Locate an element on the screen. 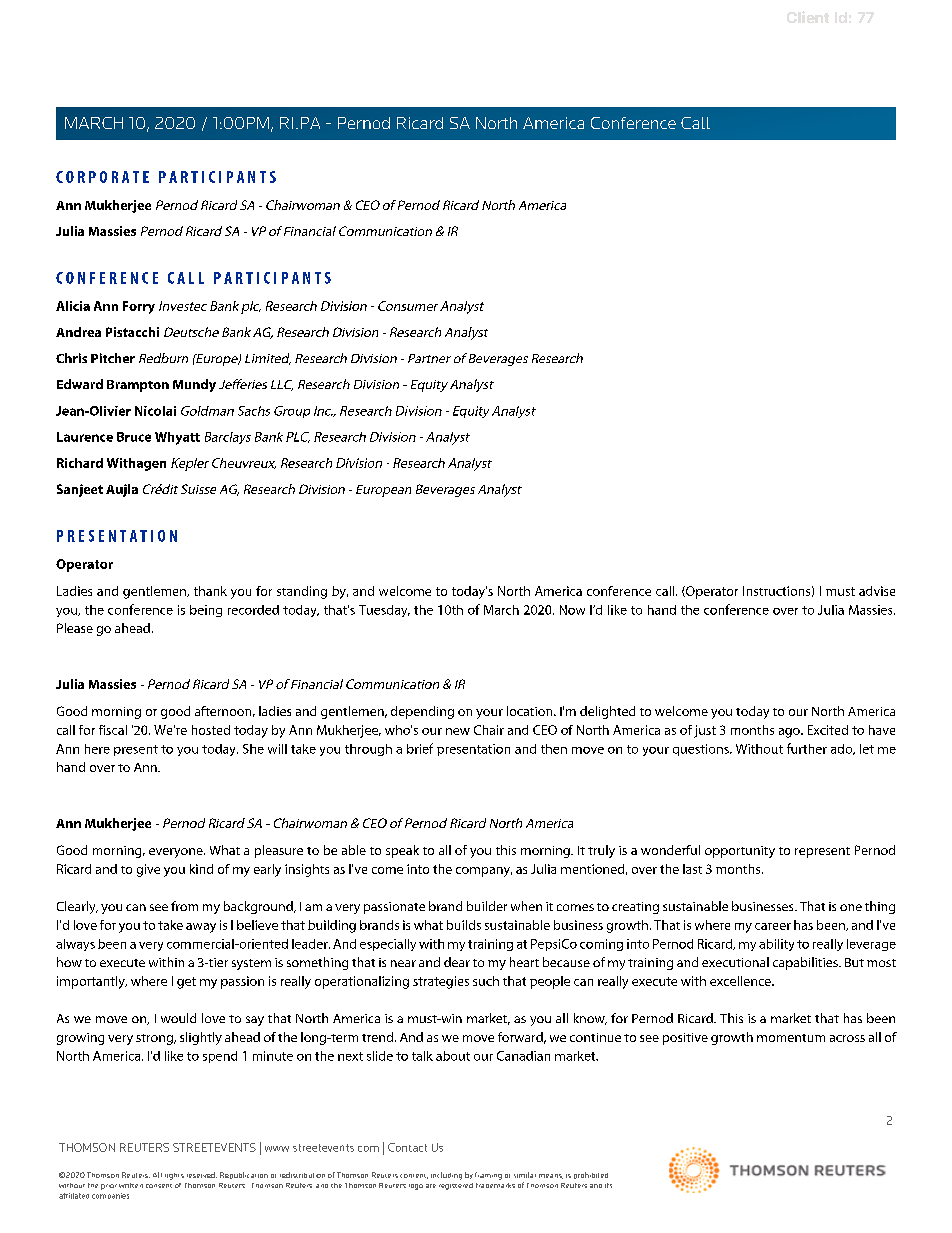  Mundy is located at coordinates (194, 385).
